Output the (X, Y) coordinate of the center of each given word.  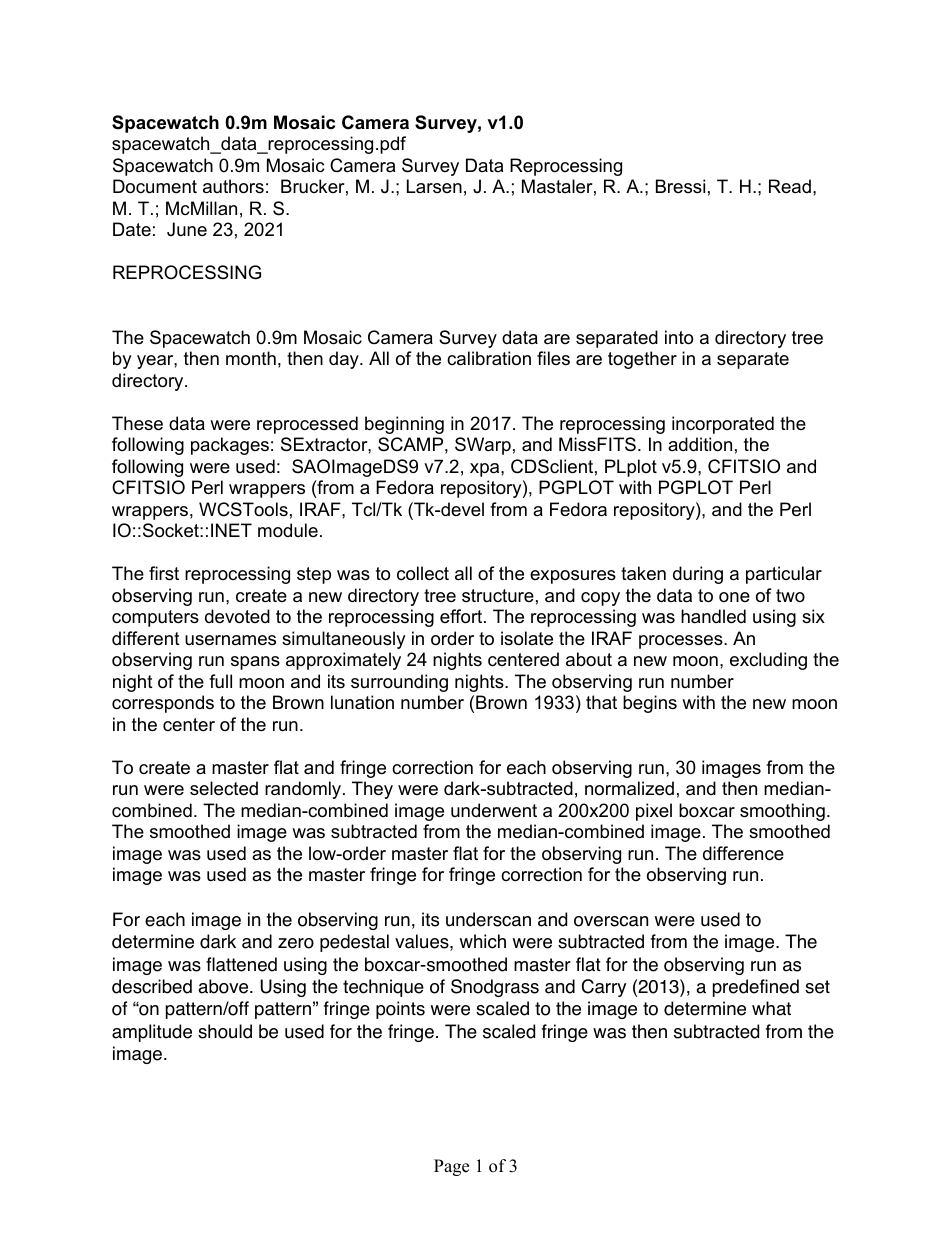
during (698, 575)
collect (423, 573)
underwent (494, 810)
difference (743, 853)
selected (224, 788)
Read (790, 186)
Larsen (434, 186)
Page (451, 1167)
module (288, 530)
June (187, 229)
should (225, 1031)
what (771, 1008)
